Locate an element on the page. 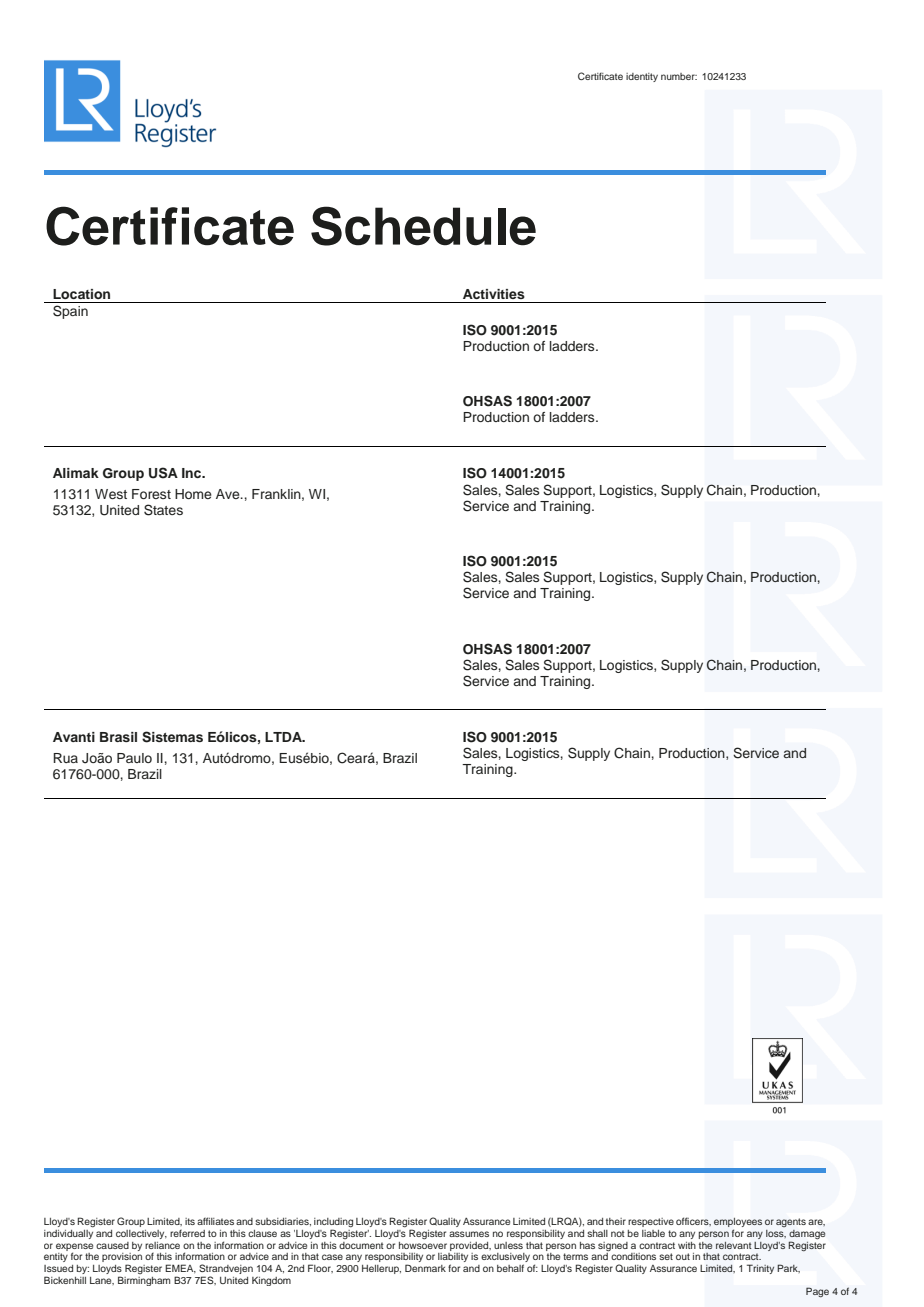 The image size is (924, 1307). Paulo is located at coordinates (134, 758).
